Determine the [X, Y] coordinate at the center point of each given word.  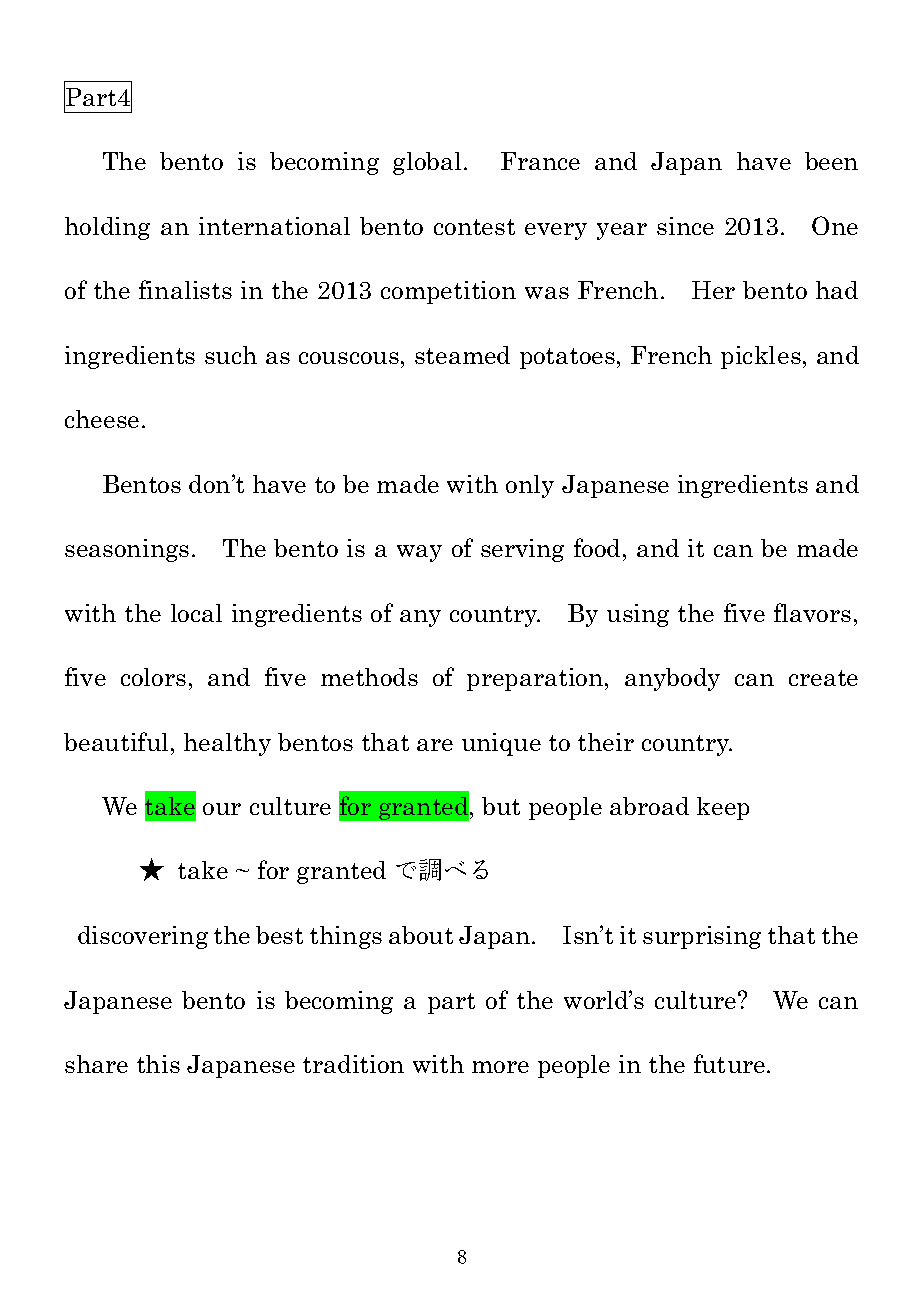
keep [723, 808]
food [597, 547]
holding [107, 228]
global [427, 163]
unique [501, 744]
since [685, 226]
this [158, 1064]
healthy [227, 744]
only [530, 486]
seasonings [127, 550]
